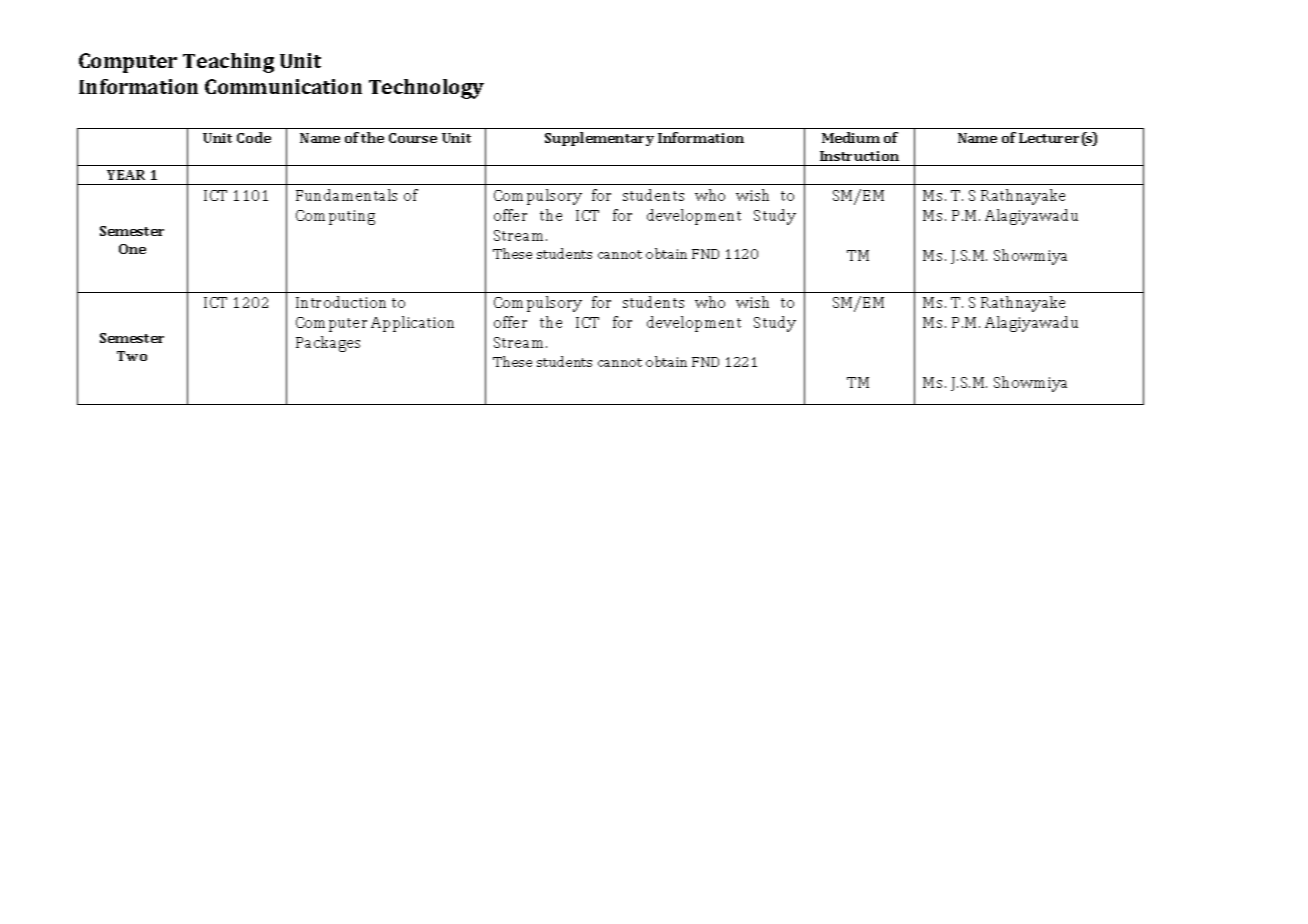  What do you see at coordinates (341, 302) in the screenshot?
I see `Introduction` at bounding box center [341, 302].
